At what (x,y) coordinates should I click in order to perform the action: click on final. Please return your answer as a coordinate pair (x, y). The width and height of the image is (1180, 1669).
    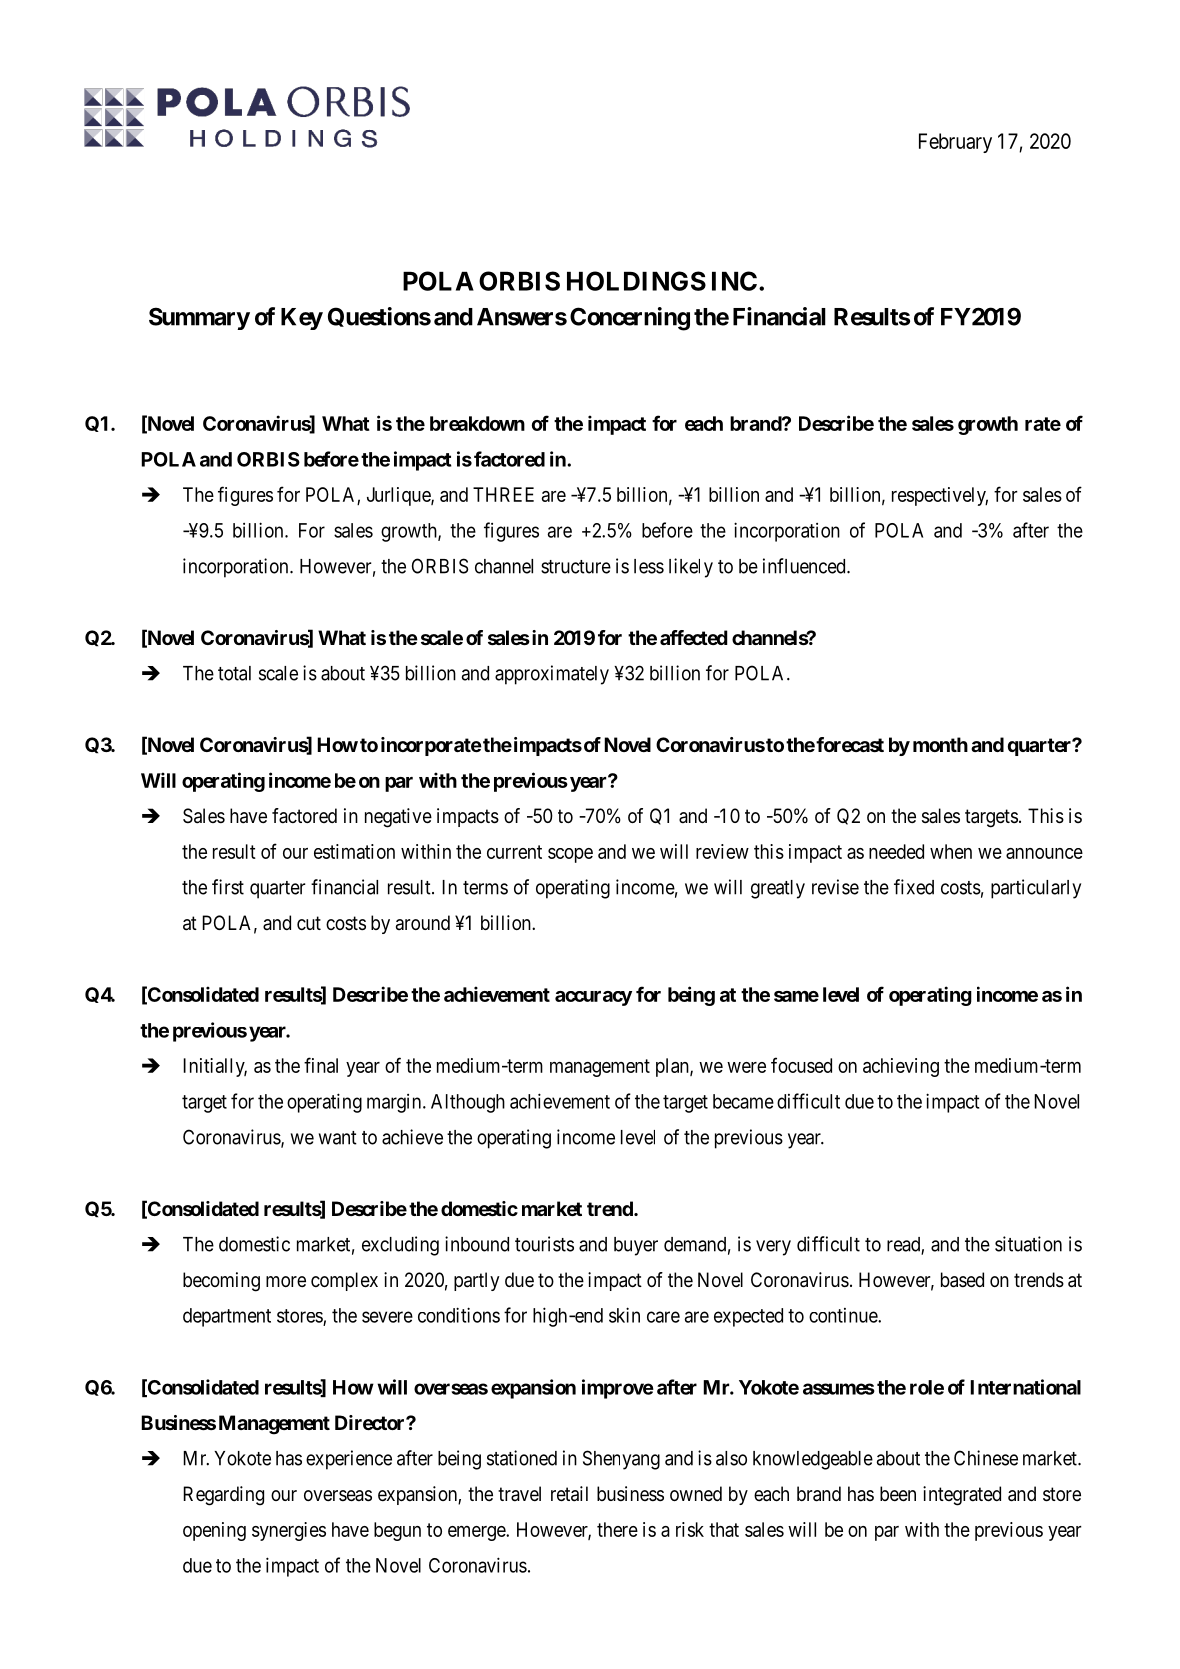
    Looking at the image, I should click on (321, 1065).
